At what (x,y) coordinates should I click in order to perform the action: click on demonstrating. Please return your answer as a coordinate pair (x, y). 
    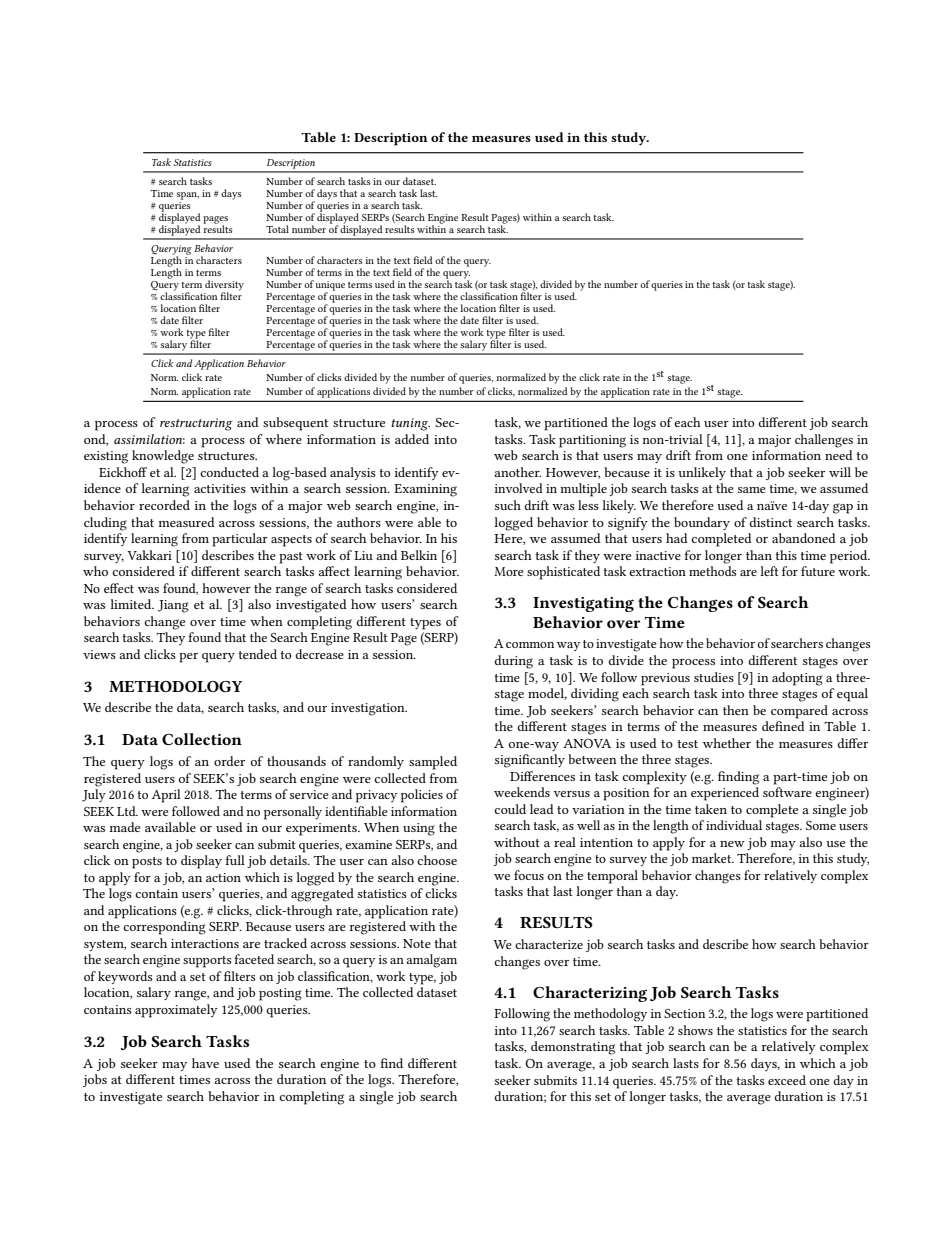
    Looking at the image, I should click on (573, 1048).
